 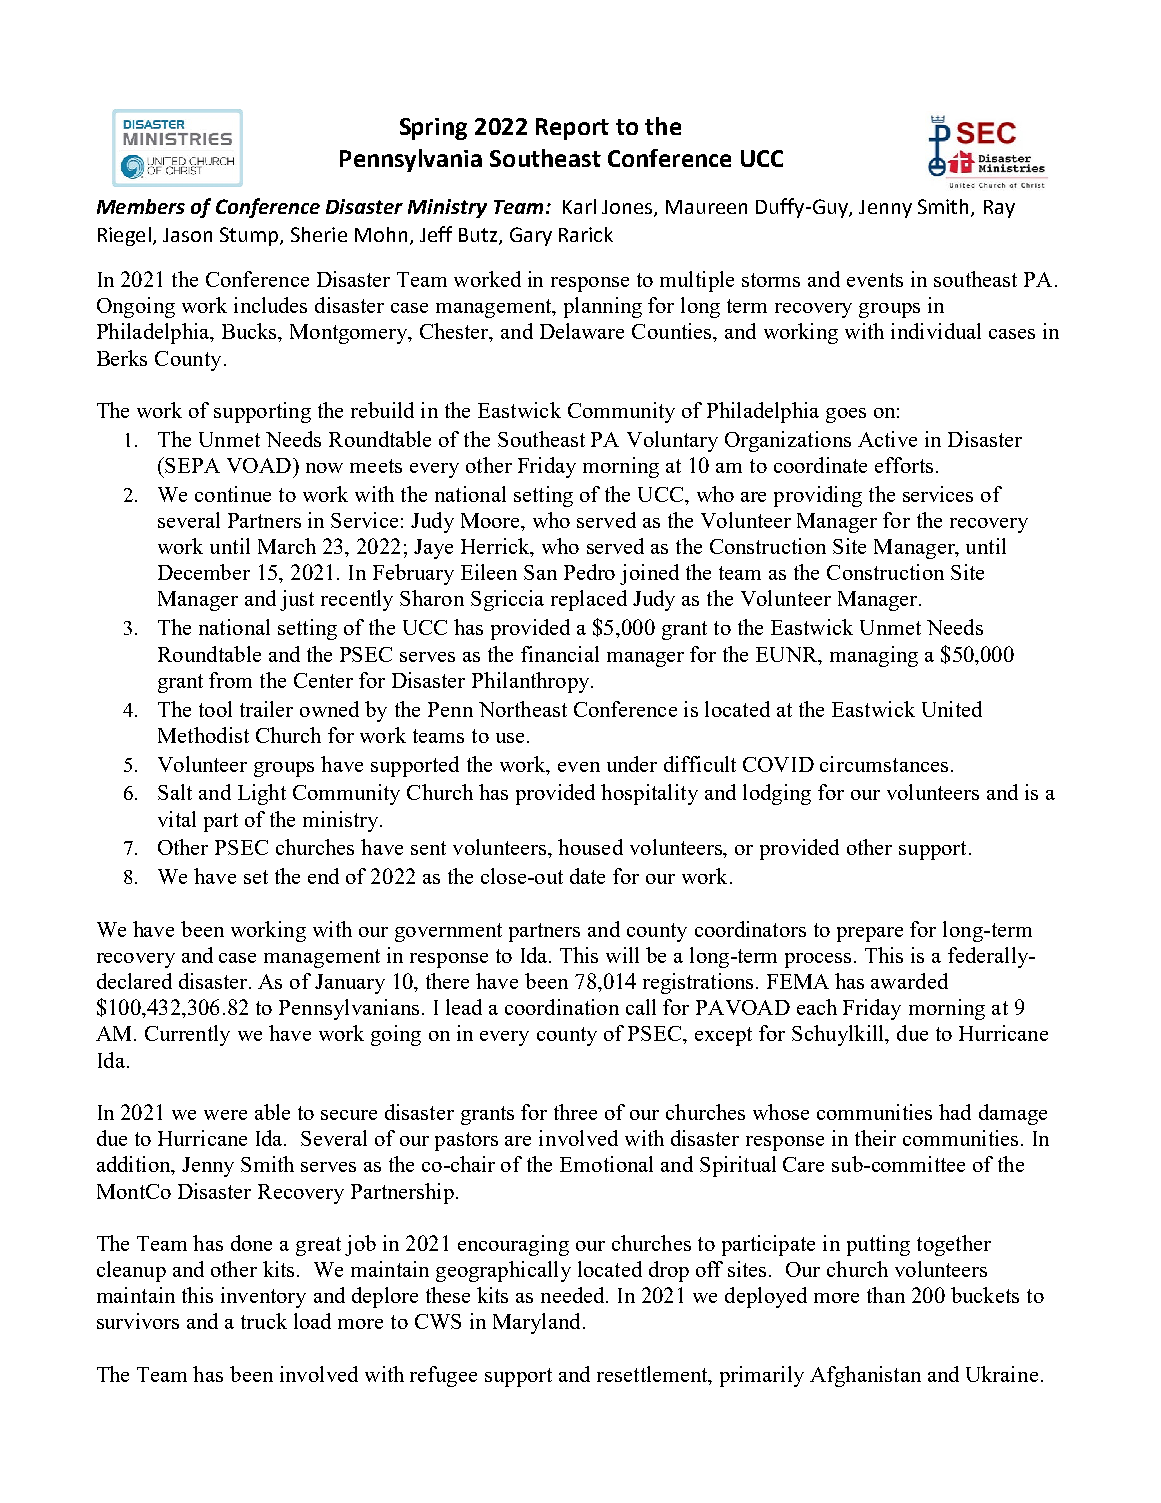 I want to click on Report, so click(x=572, y=129).
